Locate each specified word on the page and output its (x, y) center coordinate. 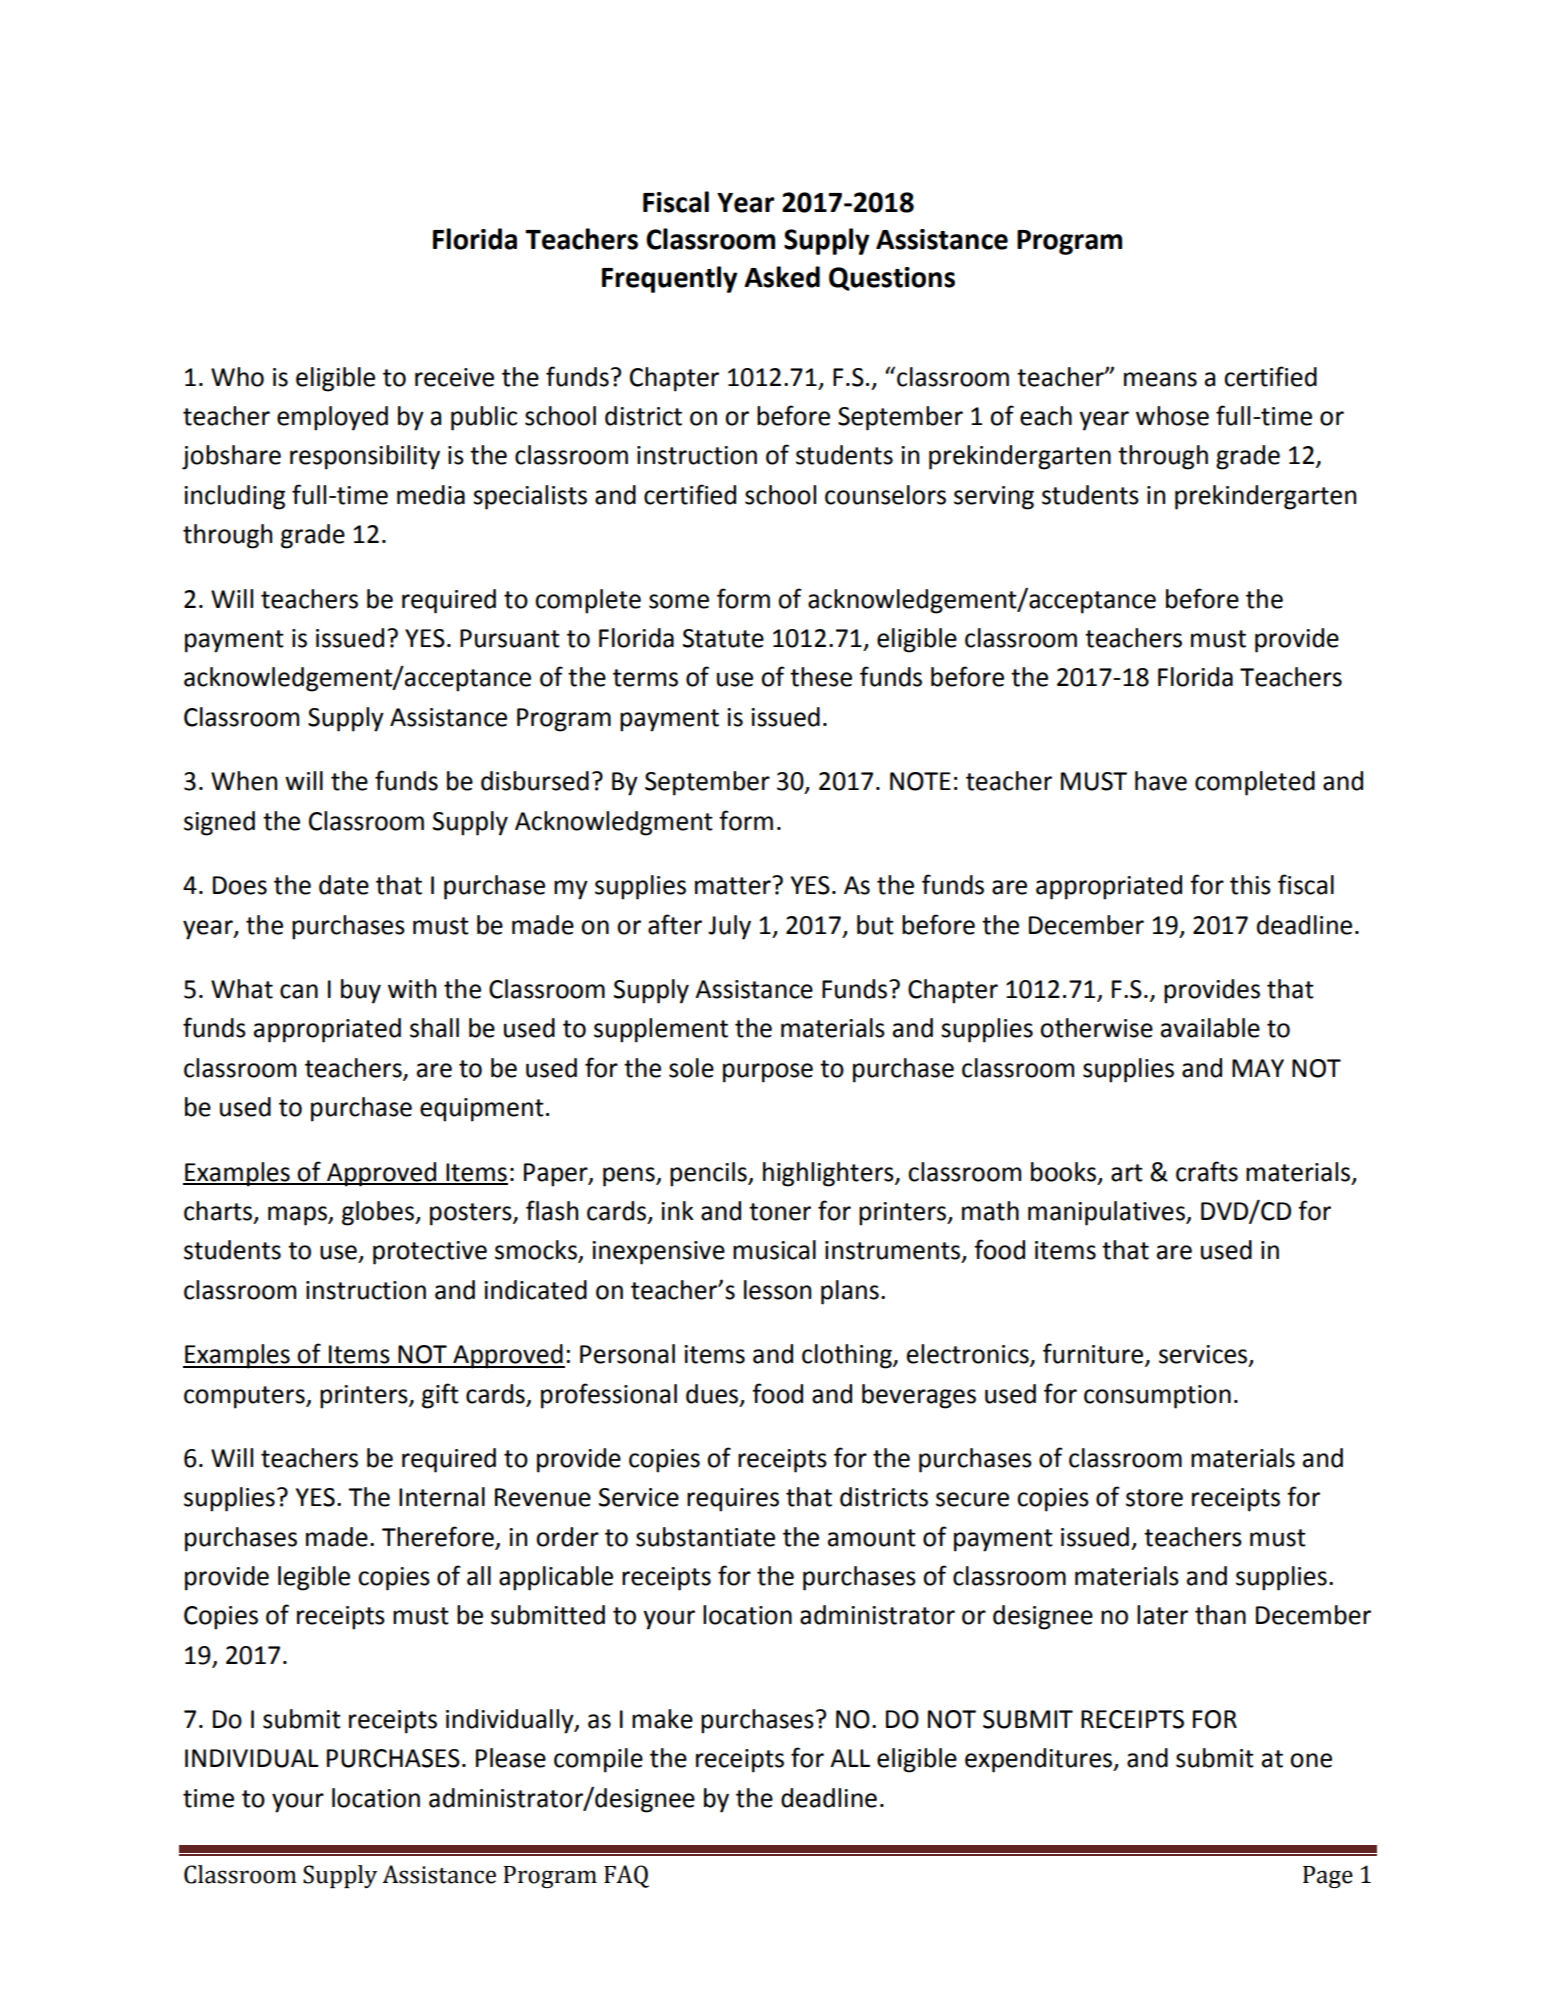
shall (434, 1028)
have (1161, 781)
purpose (768, 1073)
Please (511, 1758)
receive (454, 377)
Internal (442, 1497)
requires (733, 1500)
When (244, 781)
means (1160, 379)
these (821, 677)
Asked (782, 277)
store (1154, 1498)
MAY (1258, 1068)
